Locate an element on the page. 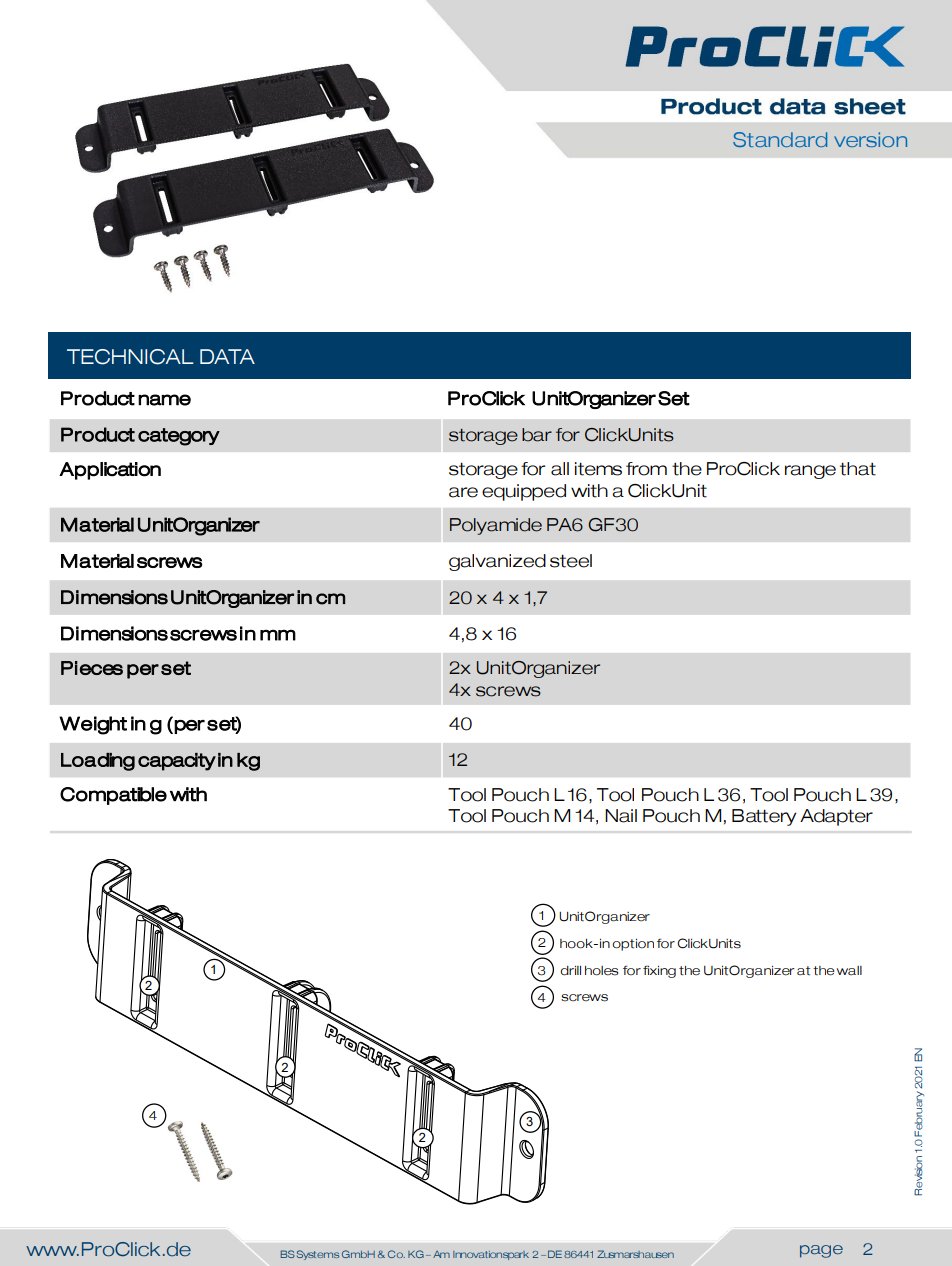 This document has width=952, height=1266. Battery is located at coordinates (764, 817).
